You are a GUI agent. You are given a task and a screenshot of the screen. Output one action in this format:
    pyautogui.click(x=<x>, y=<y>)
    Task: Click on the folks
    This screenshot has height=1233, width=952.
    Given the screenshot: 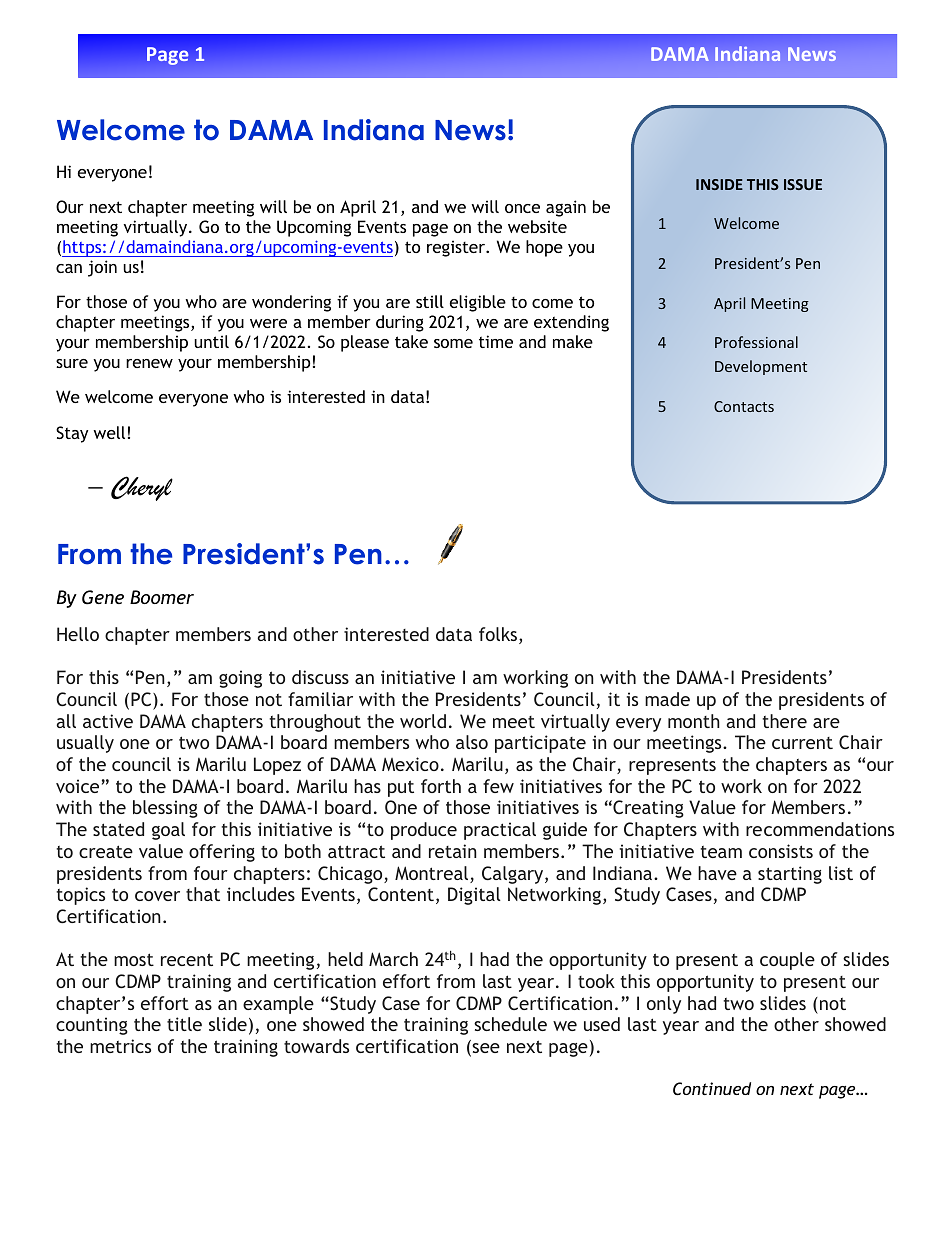 What is the action you would take?
    pyautogui.click(x=499, y=635)
